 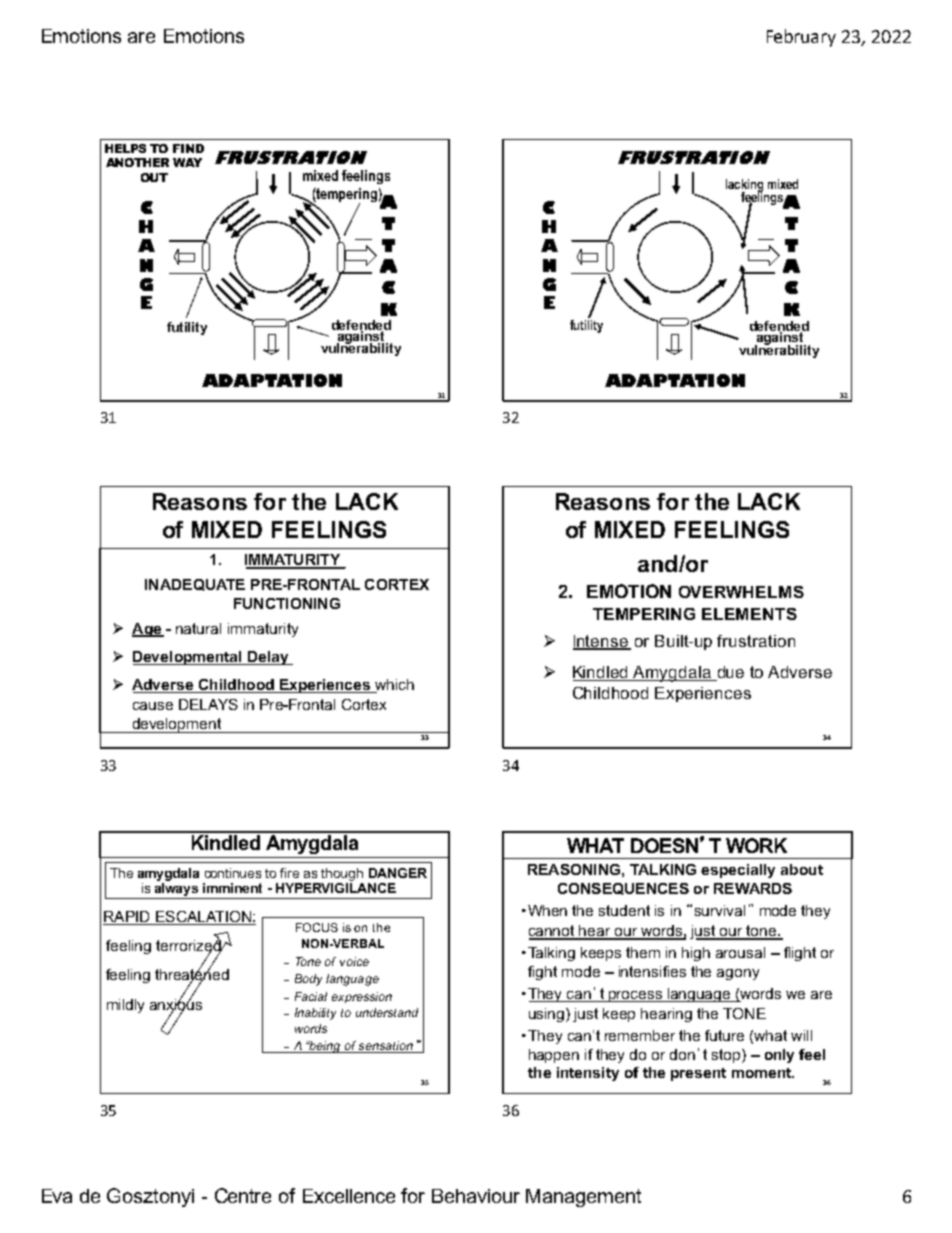 I want to click on FIND, so click(x=188, y=148).
